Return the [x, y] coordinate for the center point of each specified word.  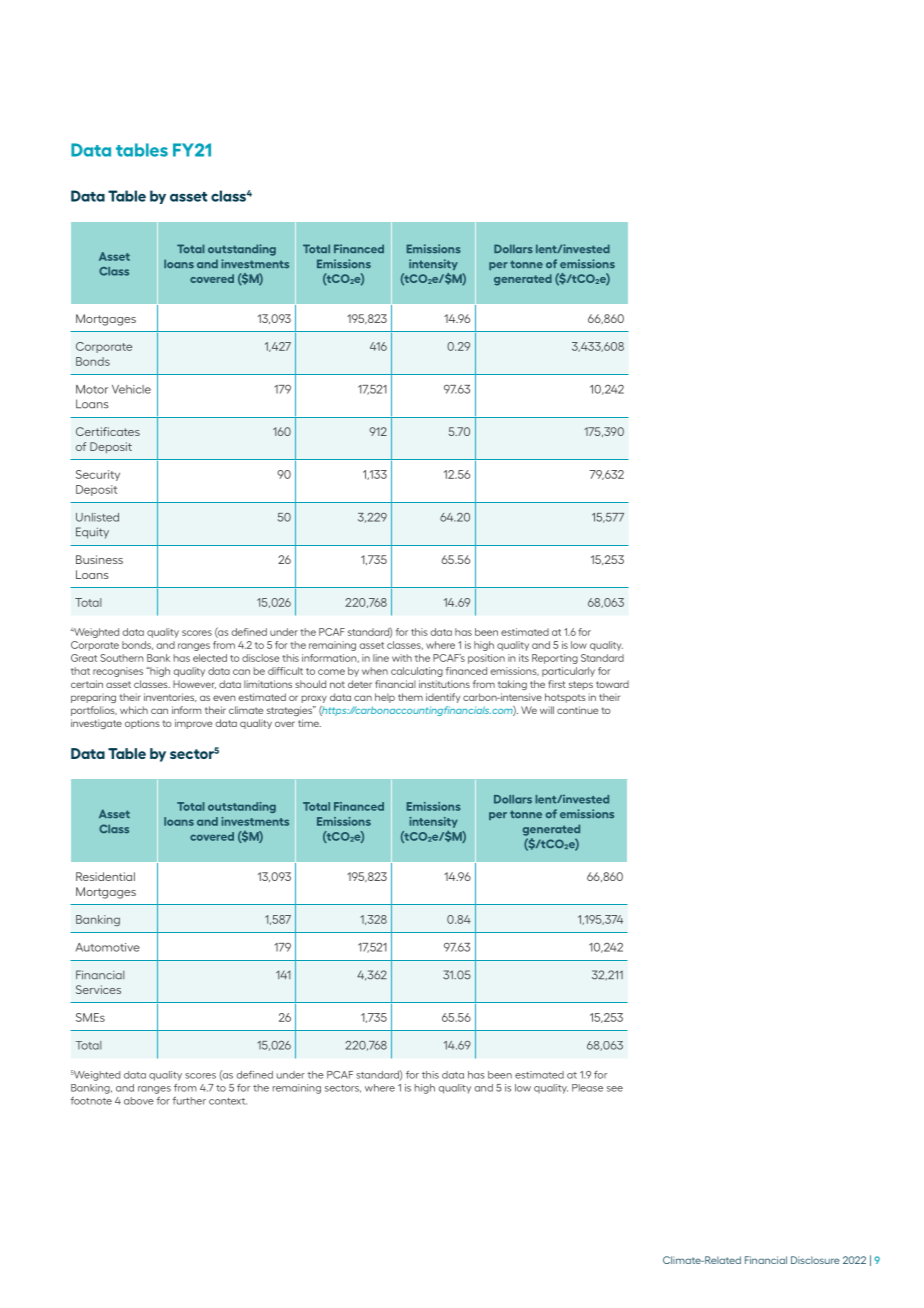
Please [587, 1088]
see [615, 1089]
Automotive [108, 947]
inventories [170, 697]
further [189, 1101]
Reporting [555, 659]
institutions [444, 684]
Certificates [108, 431]
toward [612, 684]
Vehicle [131, 389]
